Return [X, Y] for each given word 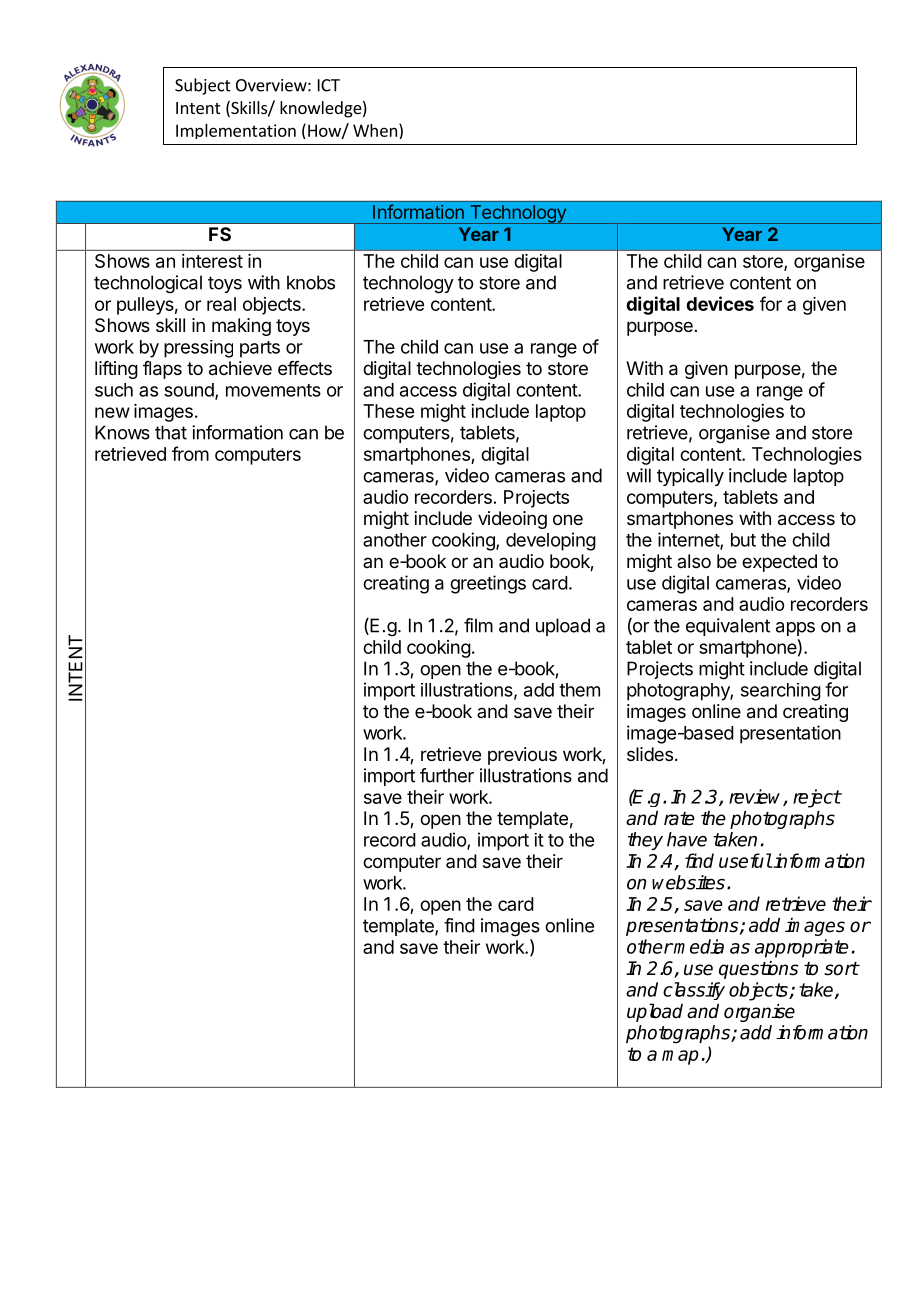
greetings [488, 584]
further [447, 775]
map [680, 1057]
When [375, 130]
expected [779, 563]
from [190, 453]
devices [720, 303]
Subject [203, 86]
